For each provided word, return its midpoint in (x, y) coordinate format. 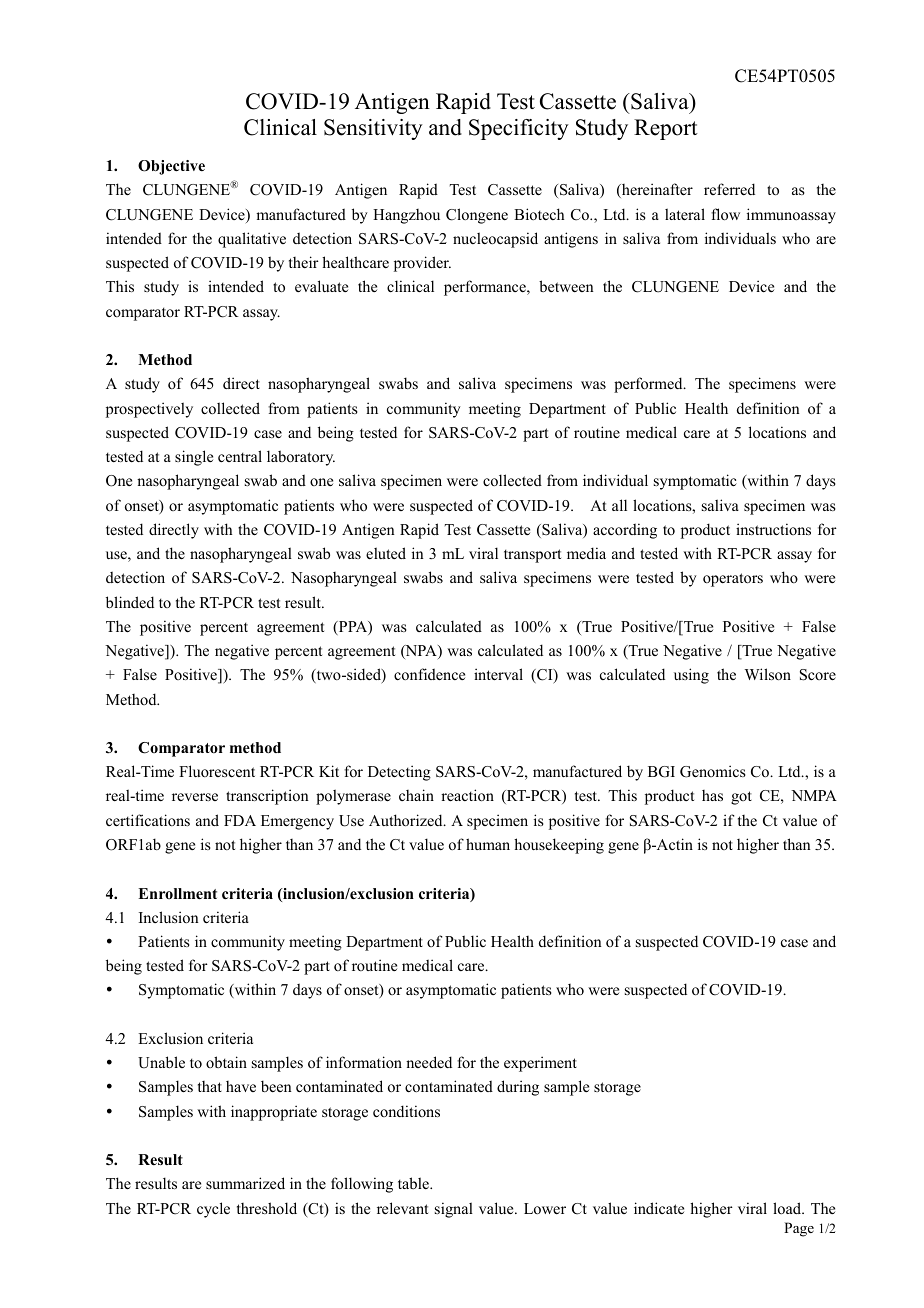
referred (729, 189)
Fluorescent (217, 771)
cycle (213, 1210)
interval (498, 674)
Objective (171, 167)
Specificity (519, 129)
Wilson (768, 674)
